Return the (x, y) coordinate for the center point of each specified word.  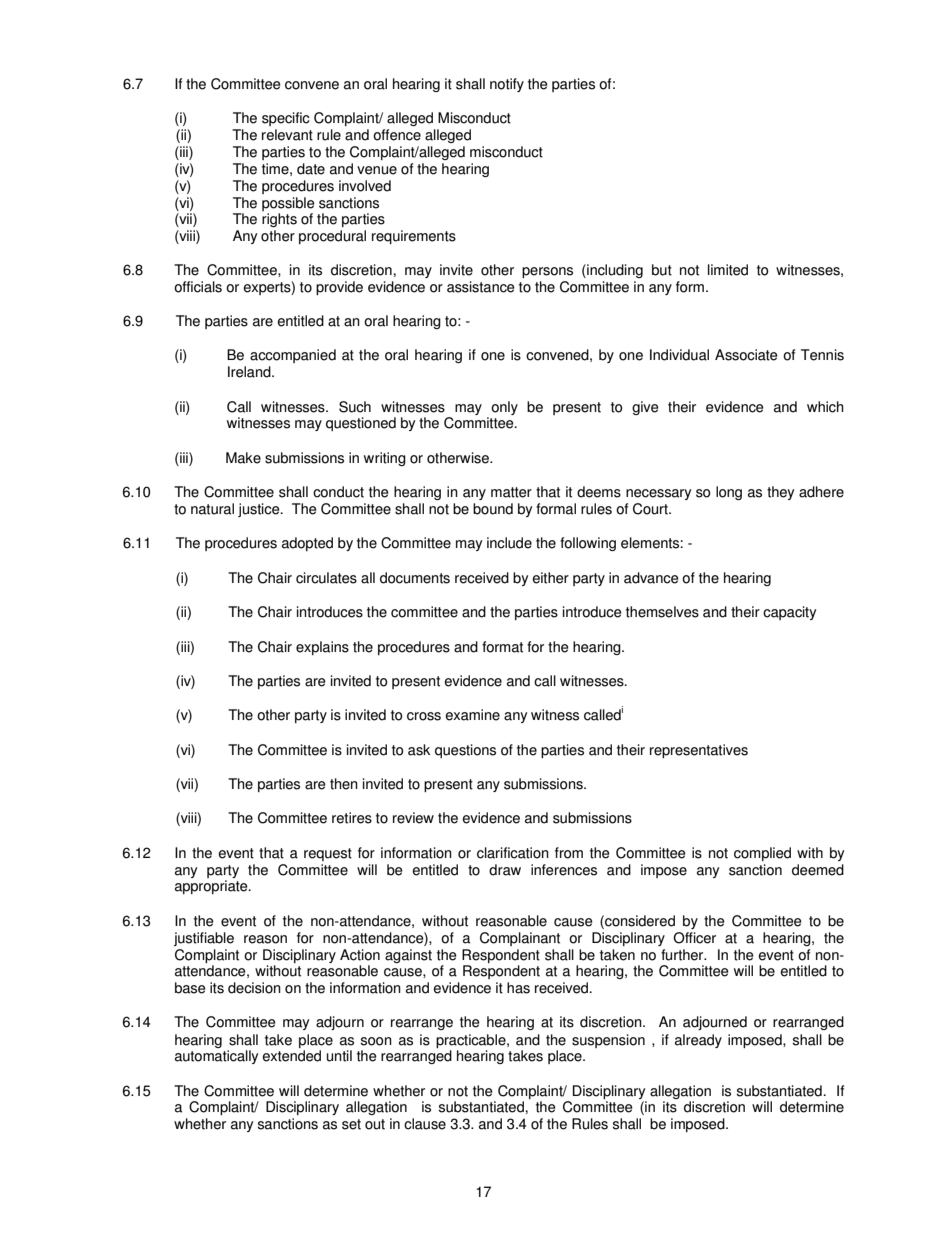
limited (728, 270)
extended (291, 1056)
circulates (326, 578)
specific (286, 119)
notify (507, 85)
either (550, 578)
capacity (789, 613)
